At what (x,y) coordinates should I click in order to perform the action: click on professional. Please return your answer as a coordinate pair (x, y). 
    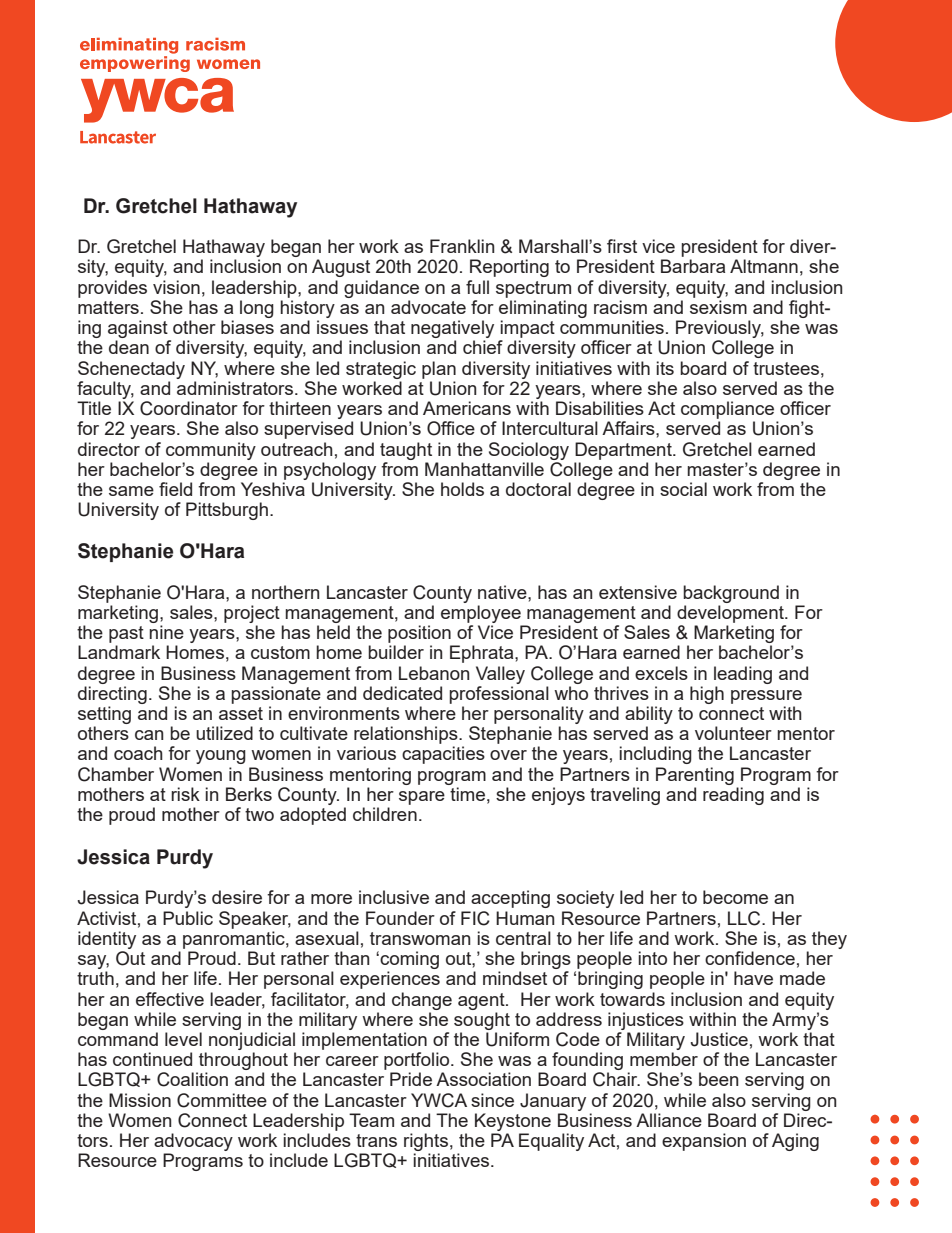
    Looking at the image, I should click on (499, 695).
